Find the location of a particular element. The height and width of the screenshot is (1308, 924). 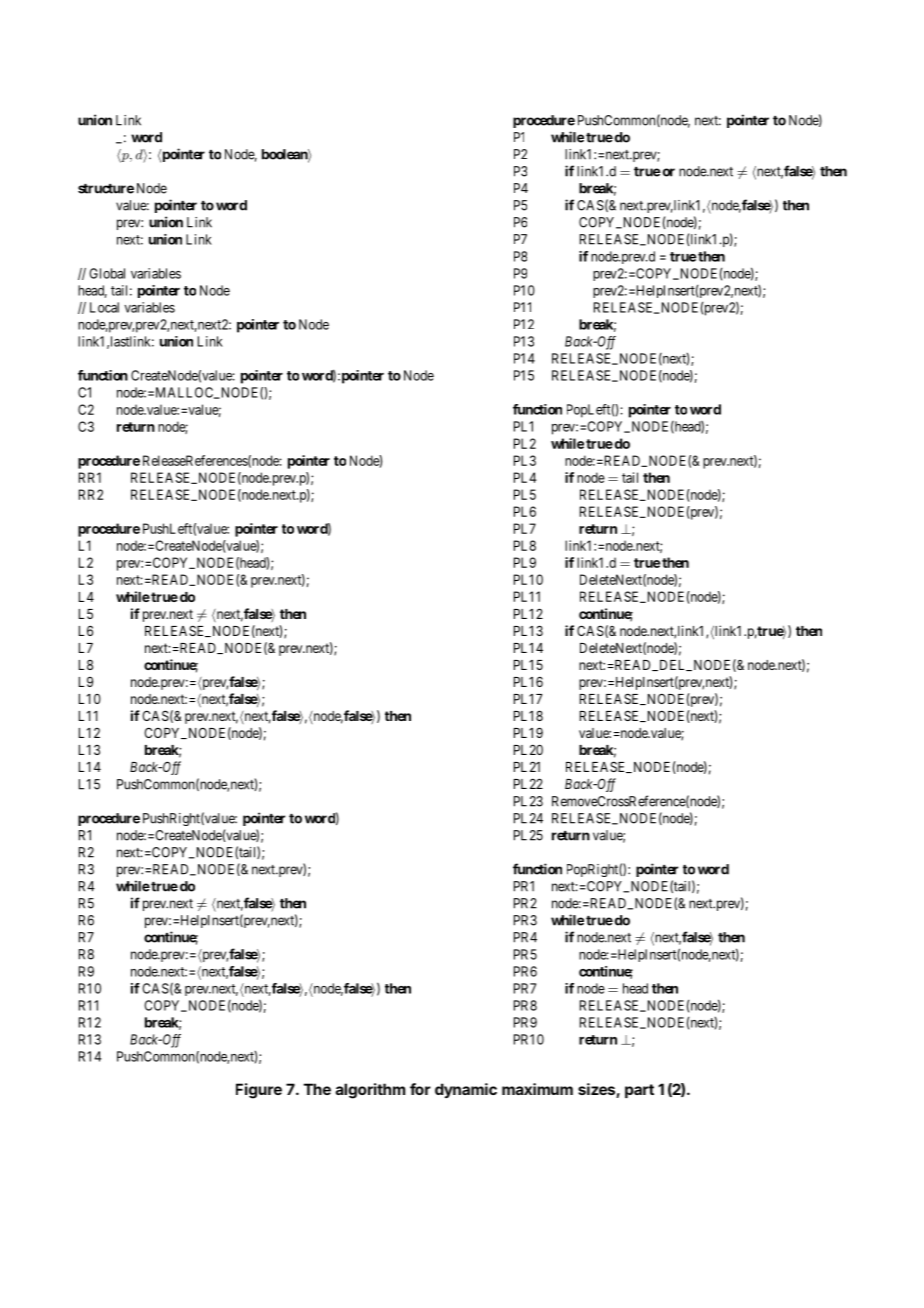

algorithm is located at coordinates (370, 1091).
